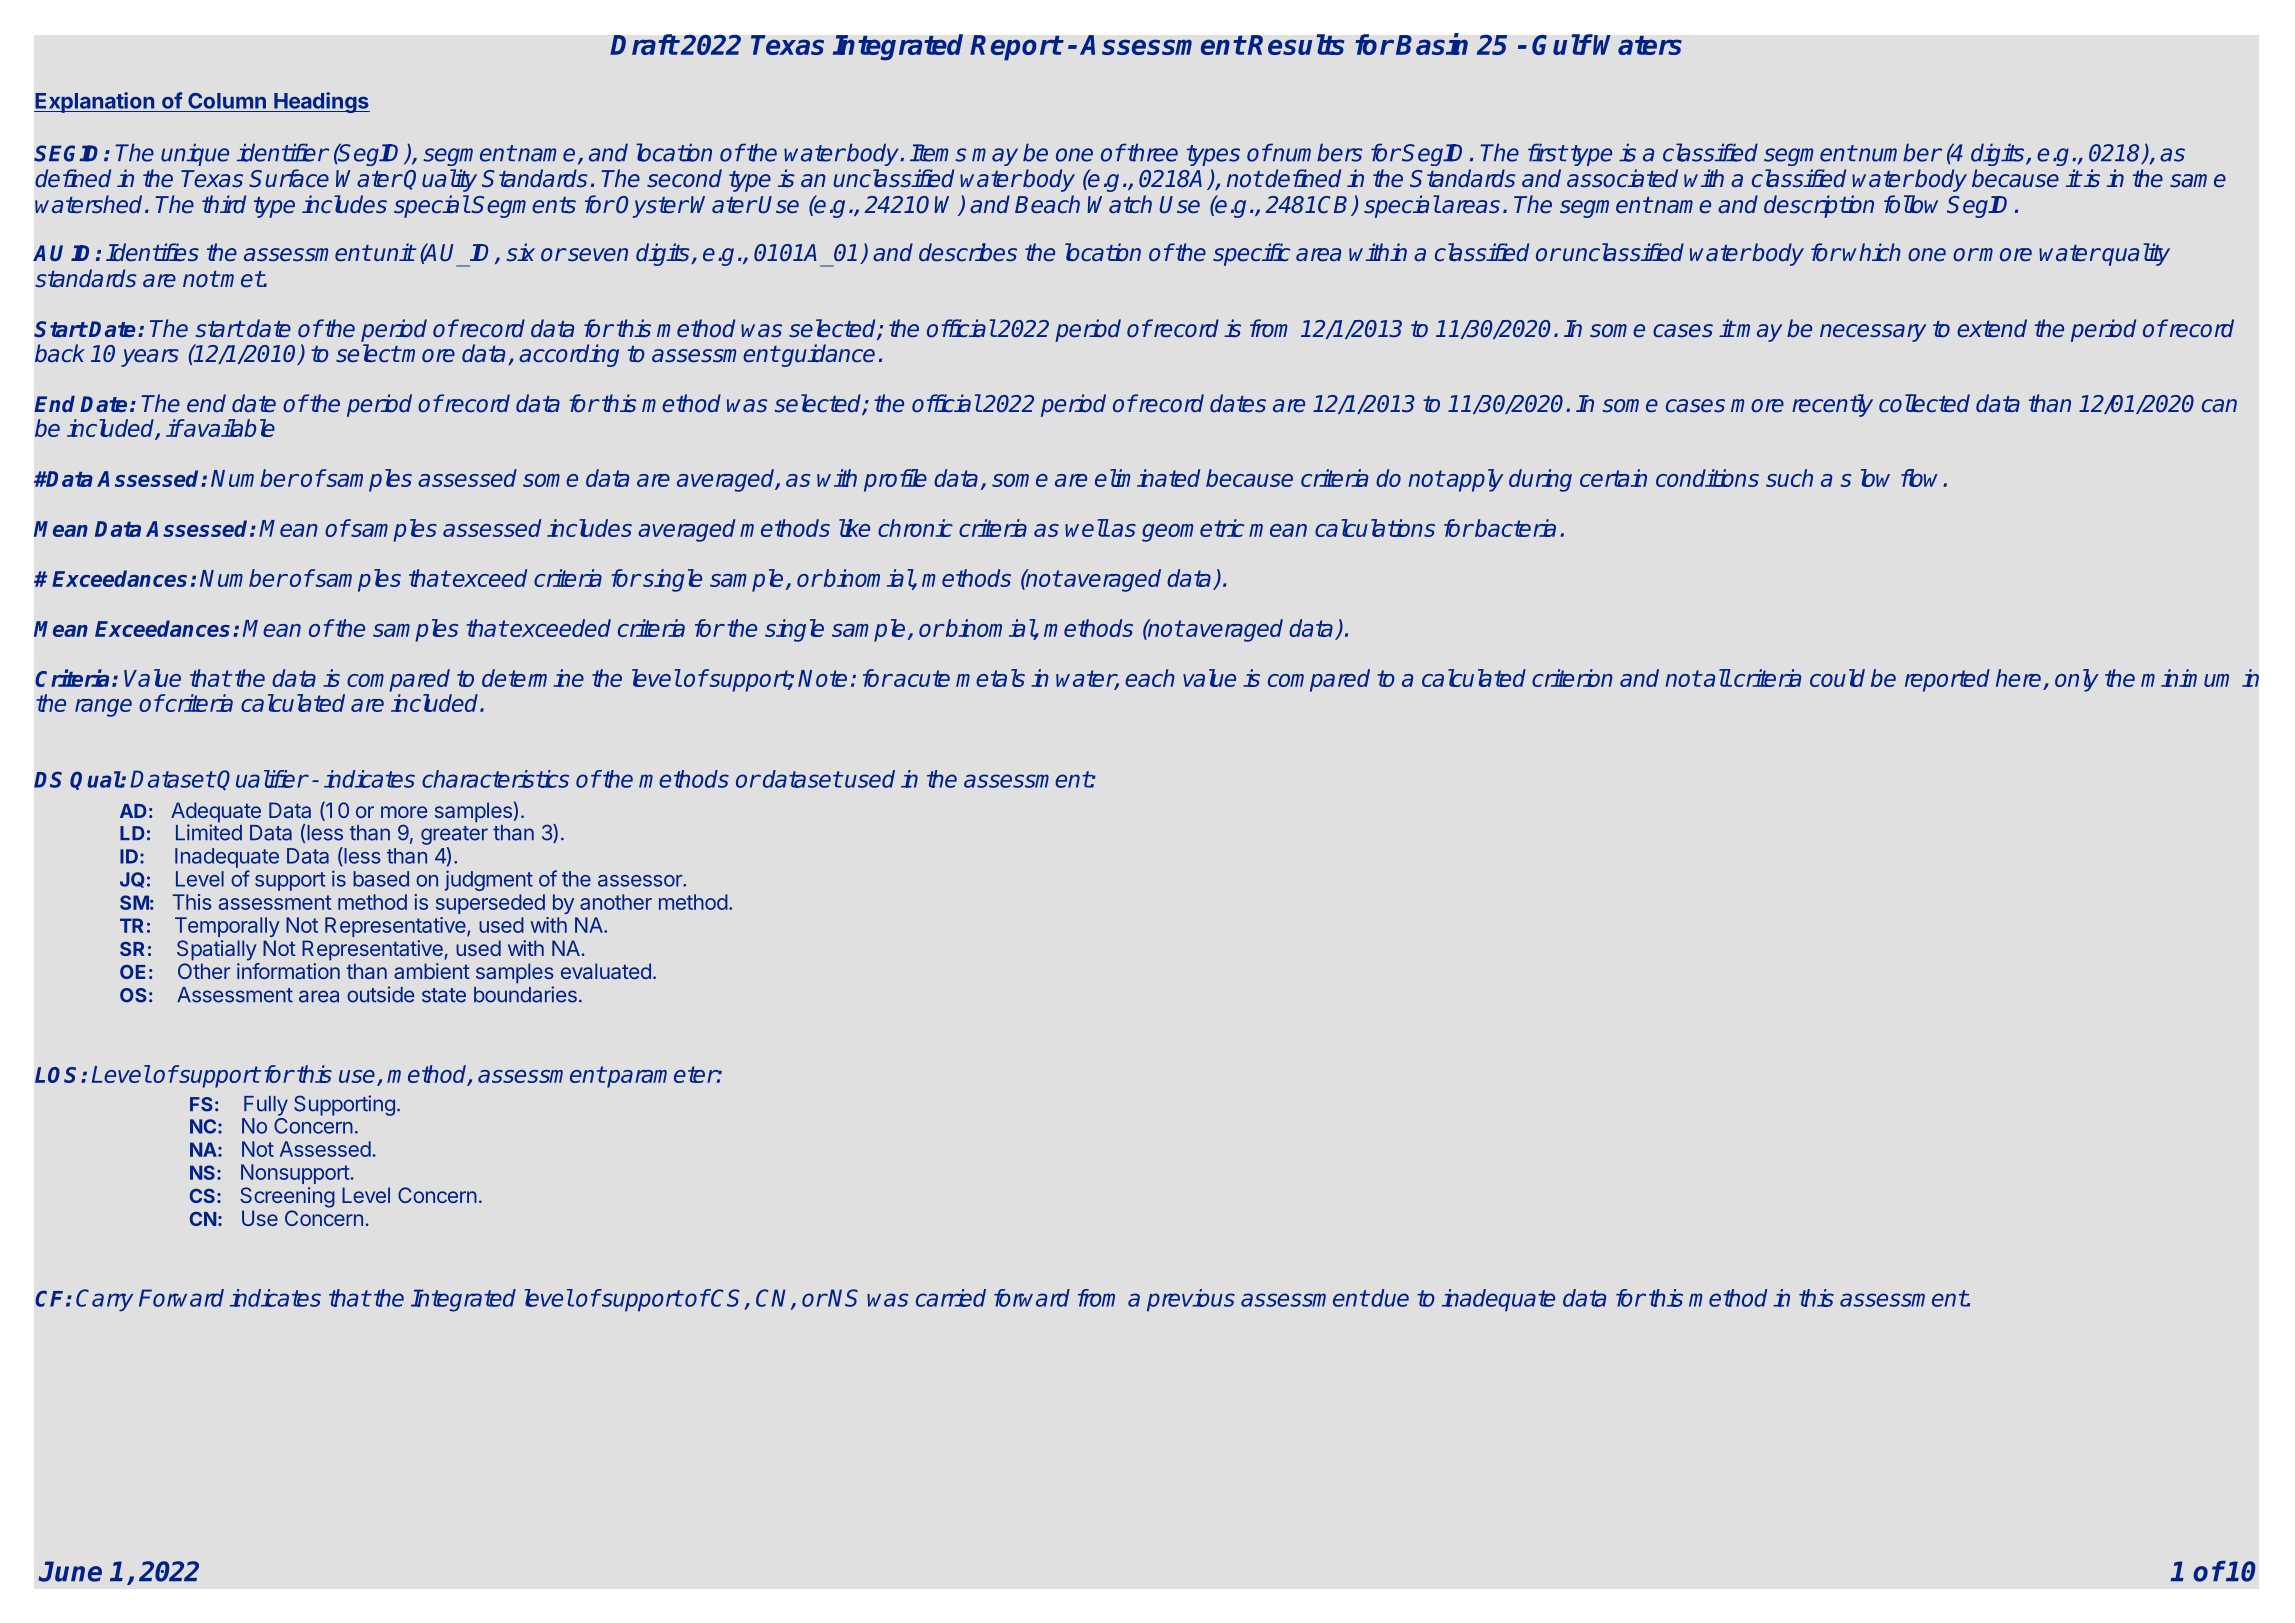  I want to click on determine, so click(533, 678).
